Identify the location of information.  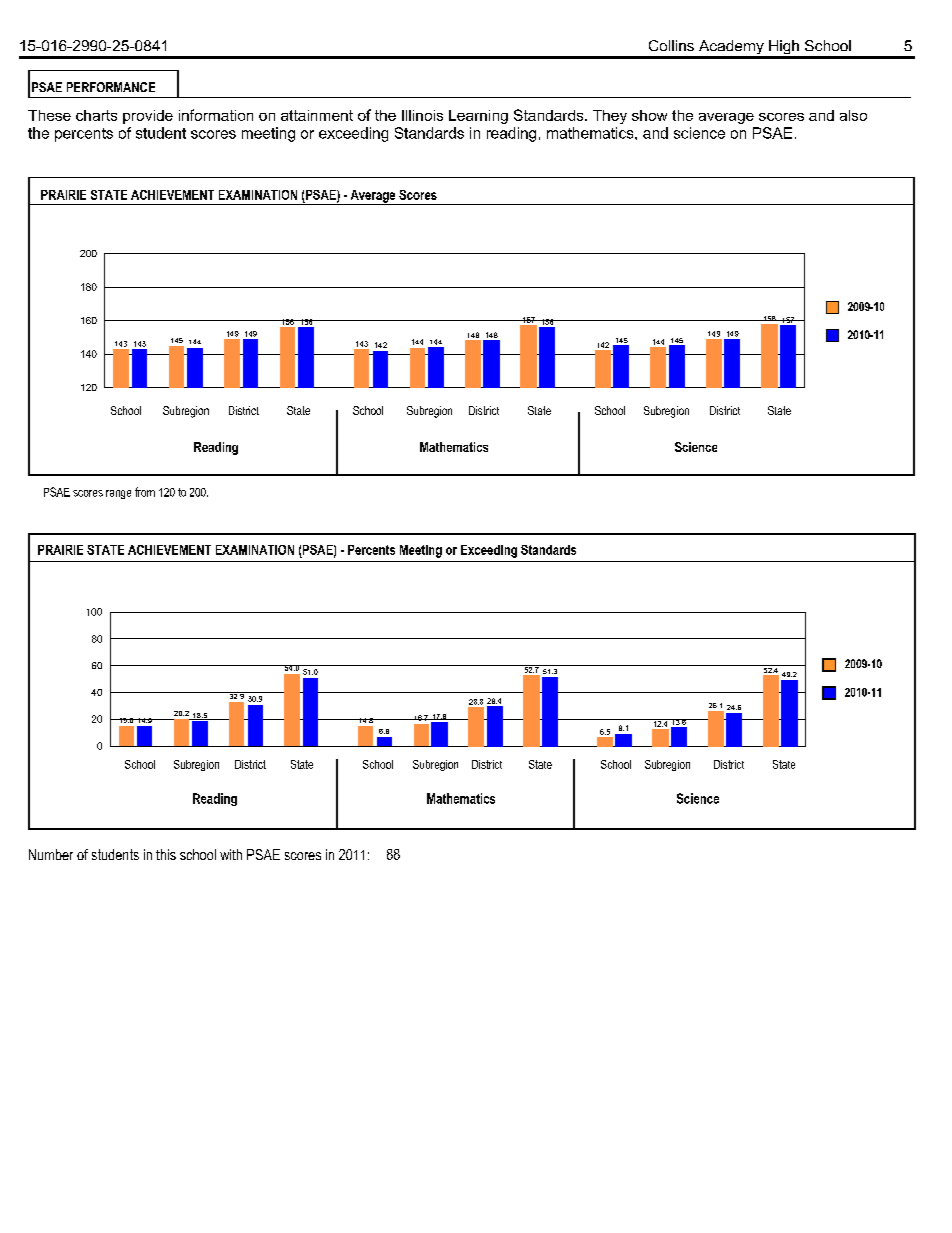
(216, 115).
